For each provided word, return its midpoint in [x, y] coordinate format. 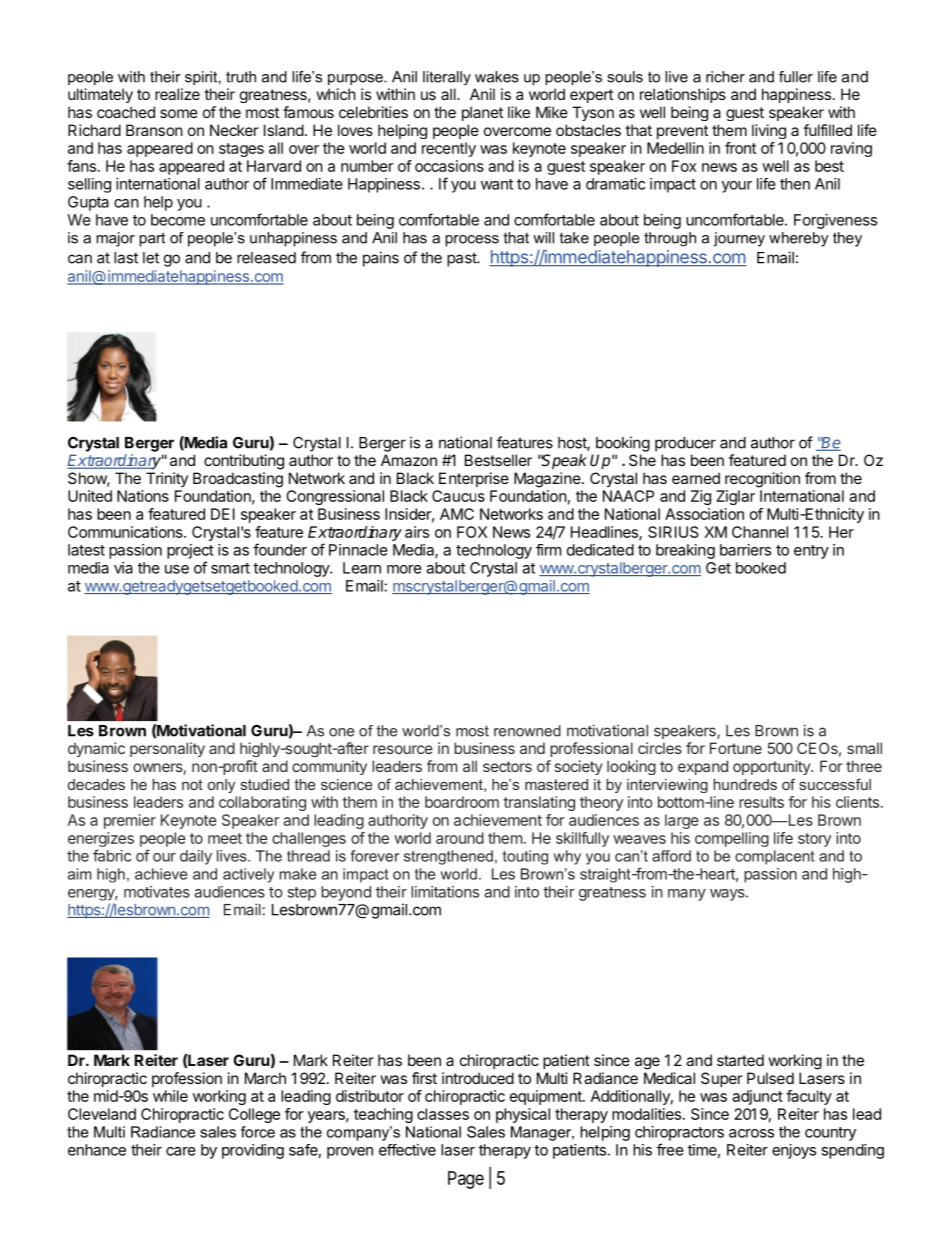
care [181, 1151]
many [687, 895]
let [151, 258]
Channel [760, 532]
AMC [457, 514]
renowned [527, 731]
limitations [445, 892]
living [769, 131]
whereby [798, 239]
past [462, 259]
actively [248, 875]
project [190, 551]
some [179, 113]
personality [167, 749]
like [519, 112]
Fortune [736, 748]
